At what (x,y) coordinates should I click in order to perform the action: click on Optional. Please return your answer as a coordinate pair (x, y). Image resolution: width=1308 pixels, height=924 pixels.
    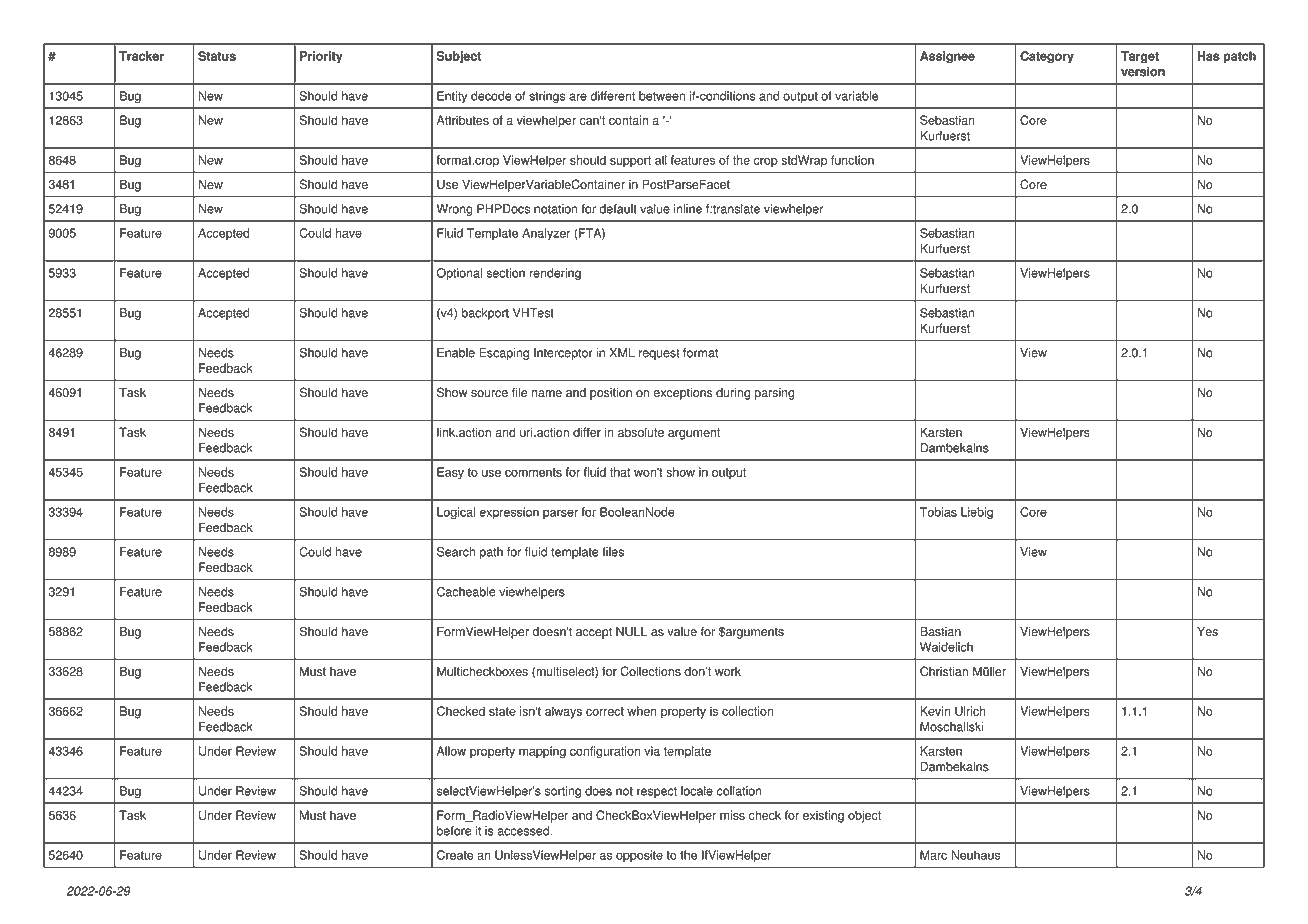
    Looking at the image, I should click on (459, 274).
